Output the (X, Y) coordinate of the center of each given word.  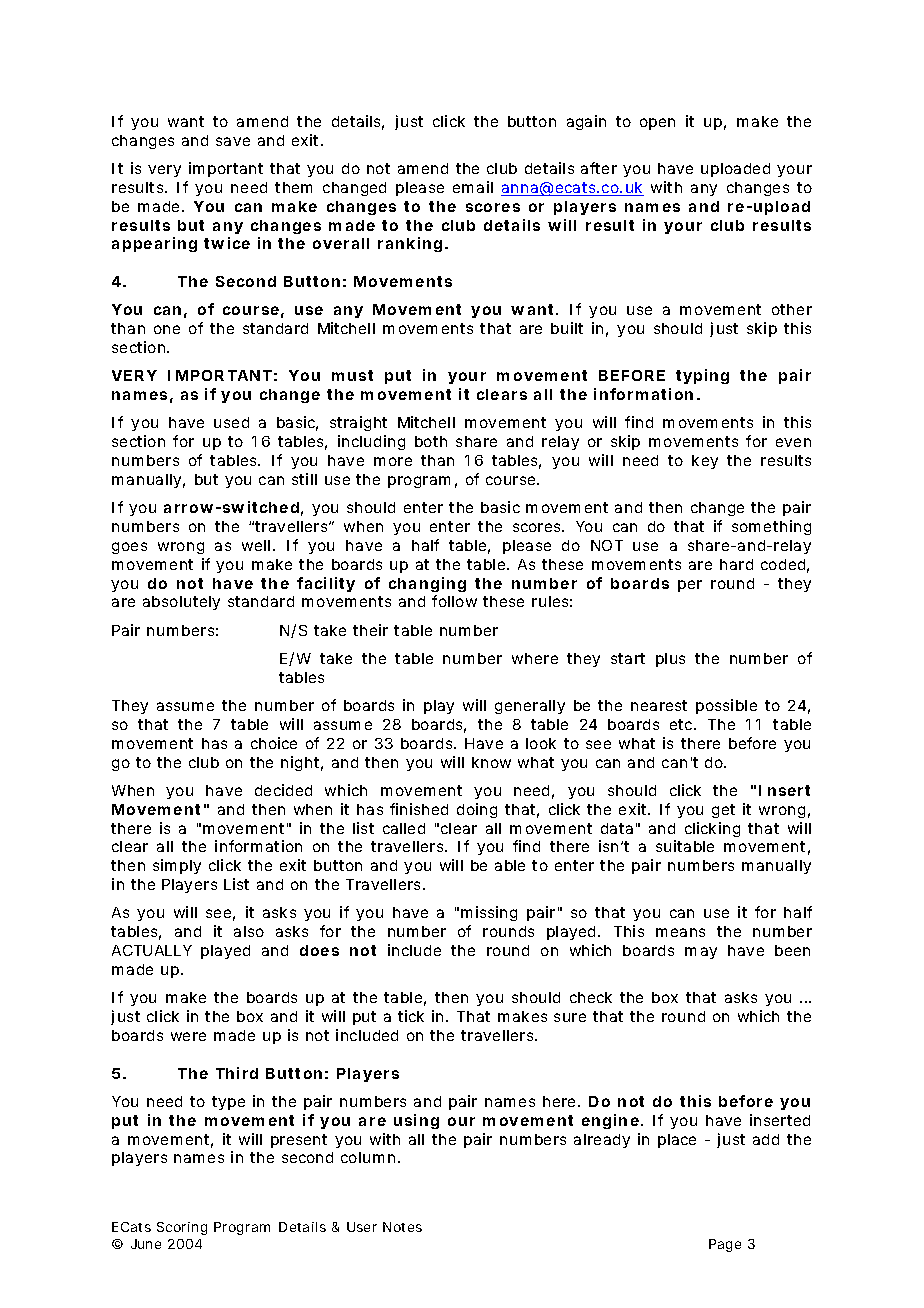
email (473, 187)
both (431, 441)
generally (530, 707)
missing (489, 913)
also (249, 931)
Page (725, 1245)
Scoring (182, 1228)
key (705, 462)
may (701, 953)
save (233, 141)
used (231, 422)
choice (274, 743)
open (657, 124)
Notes (402, 1227)
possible (726, 706)
